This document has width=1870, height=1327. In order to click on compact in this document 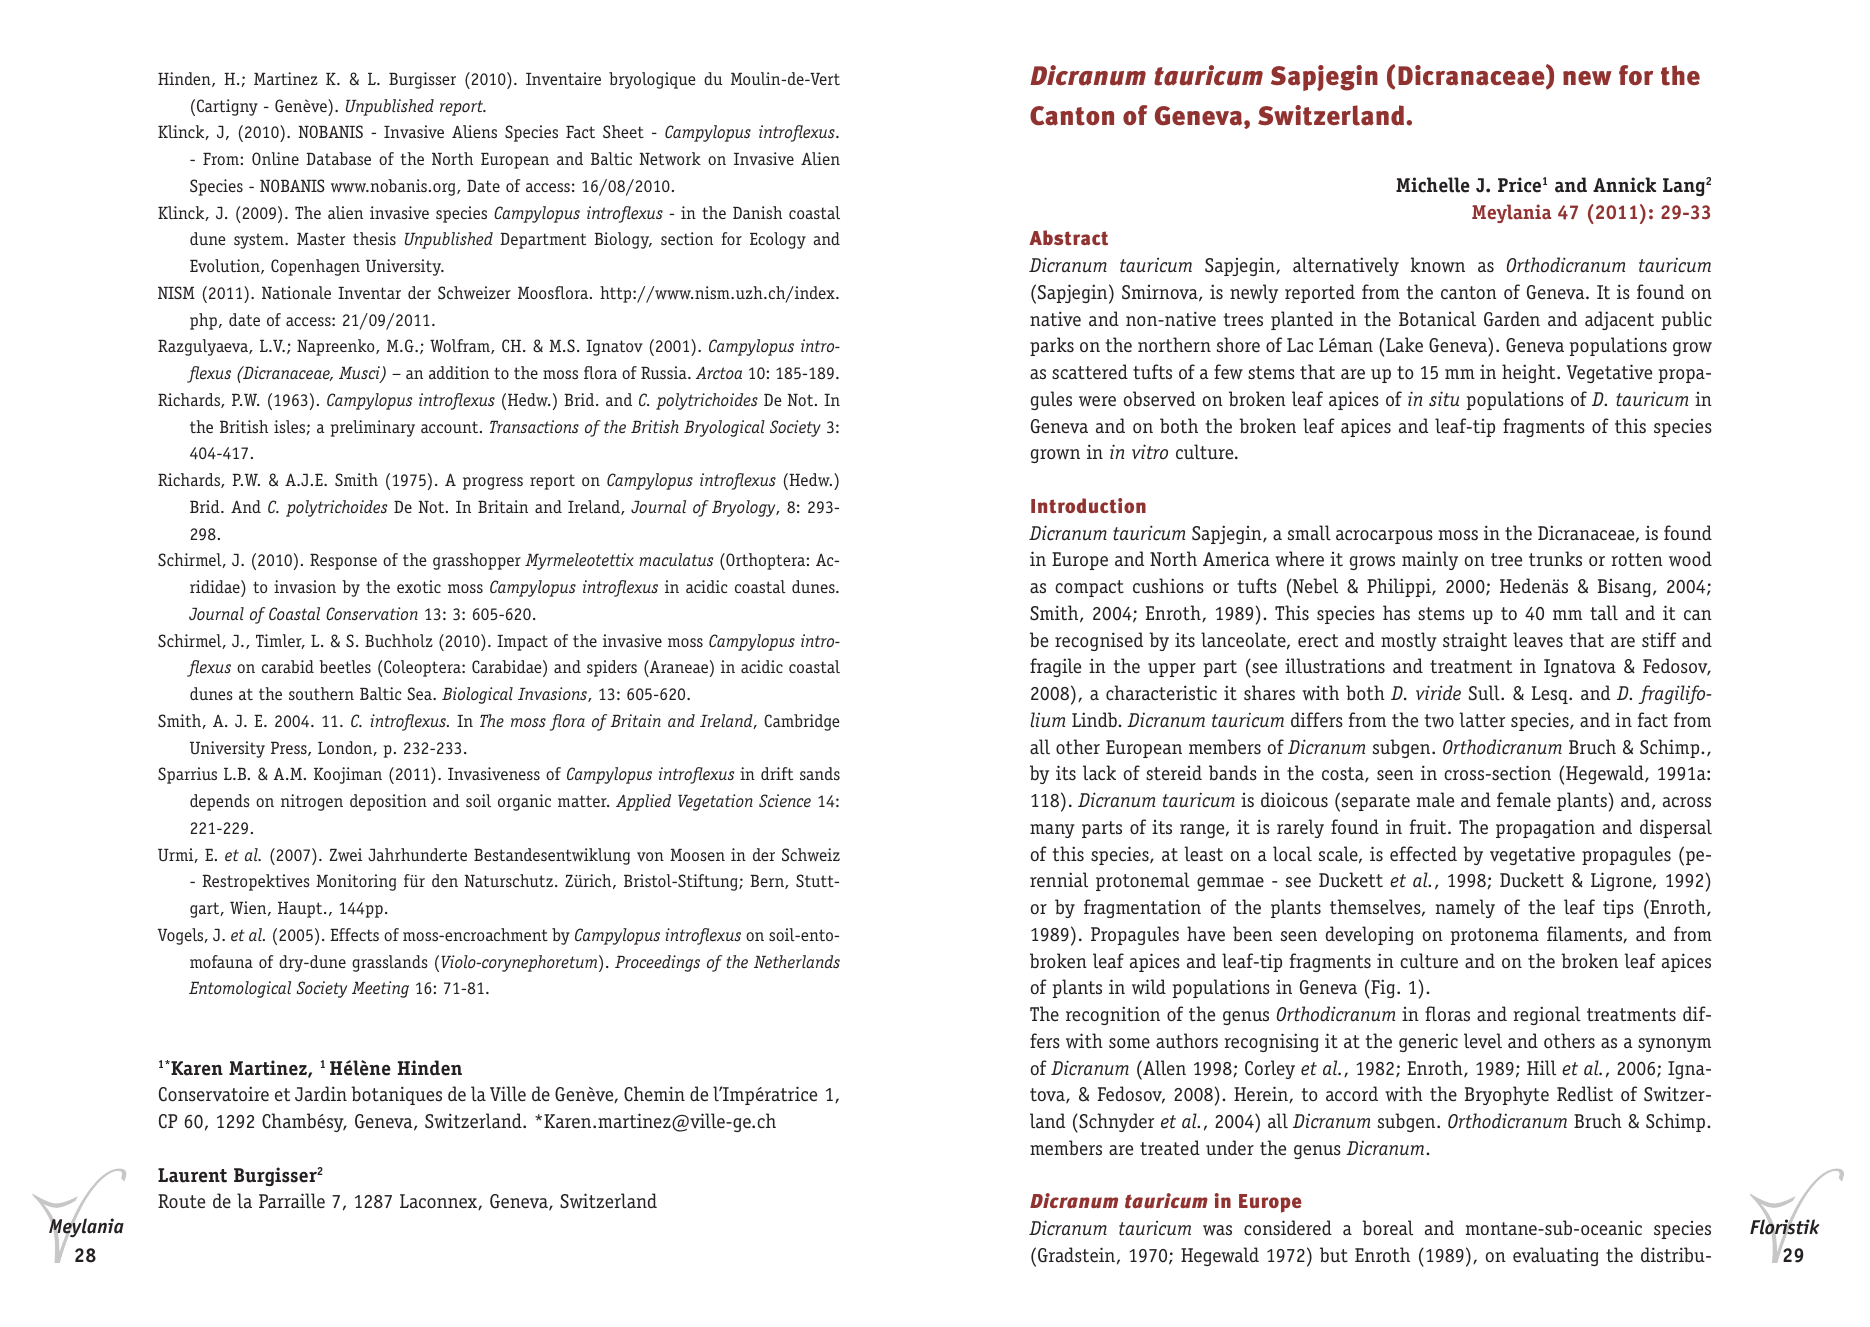, I will do `click(1089, 588)`.
